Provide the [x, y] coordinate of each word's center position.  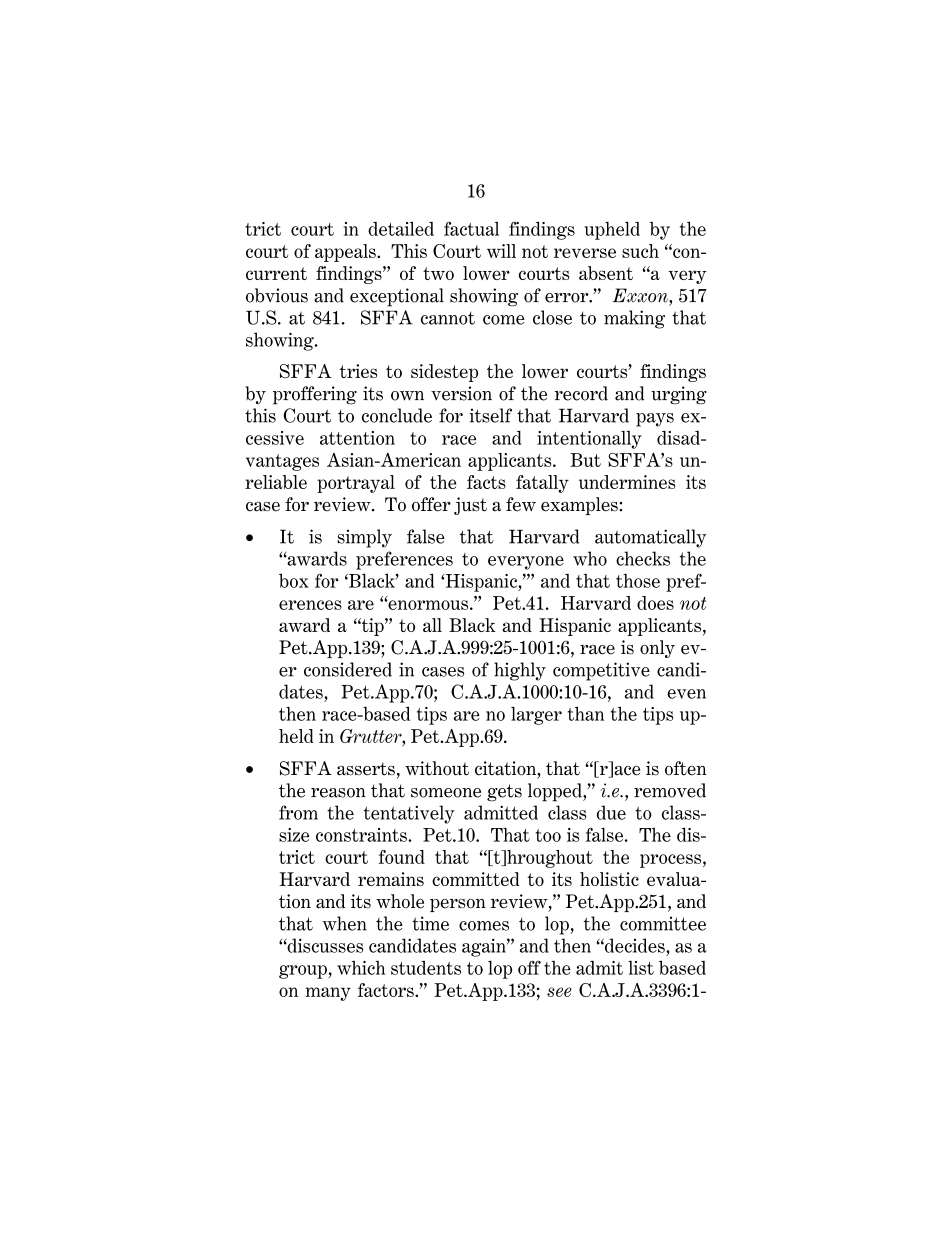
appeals [346, 253]
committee [663, 923]
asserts [366, 769]
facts [486, 482]
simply [364, 538]
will [501, 251]
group [304, 972]
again [485, 948]
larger [536, 716]
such [640, 251]
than [585, 713]
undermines [627, 482]
